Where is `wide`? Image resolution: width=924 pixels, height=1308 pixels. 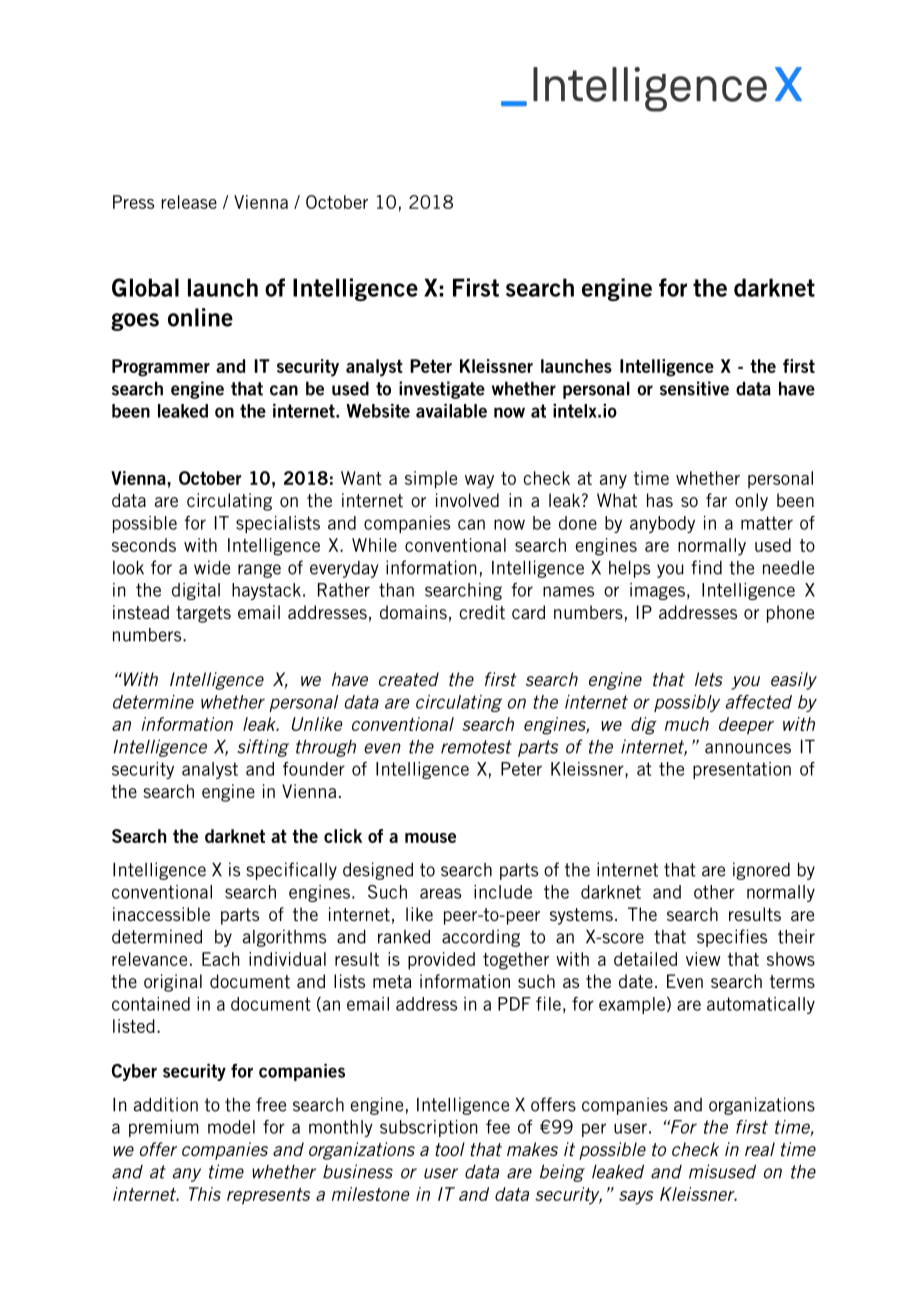
wide is located at coordinates (212, 567).
